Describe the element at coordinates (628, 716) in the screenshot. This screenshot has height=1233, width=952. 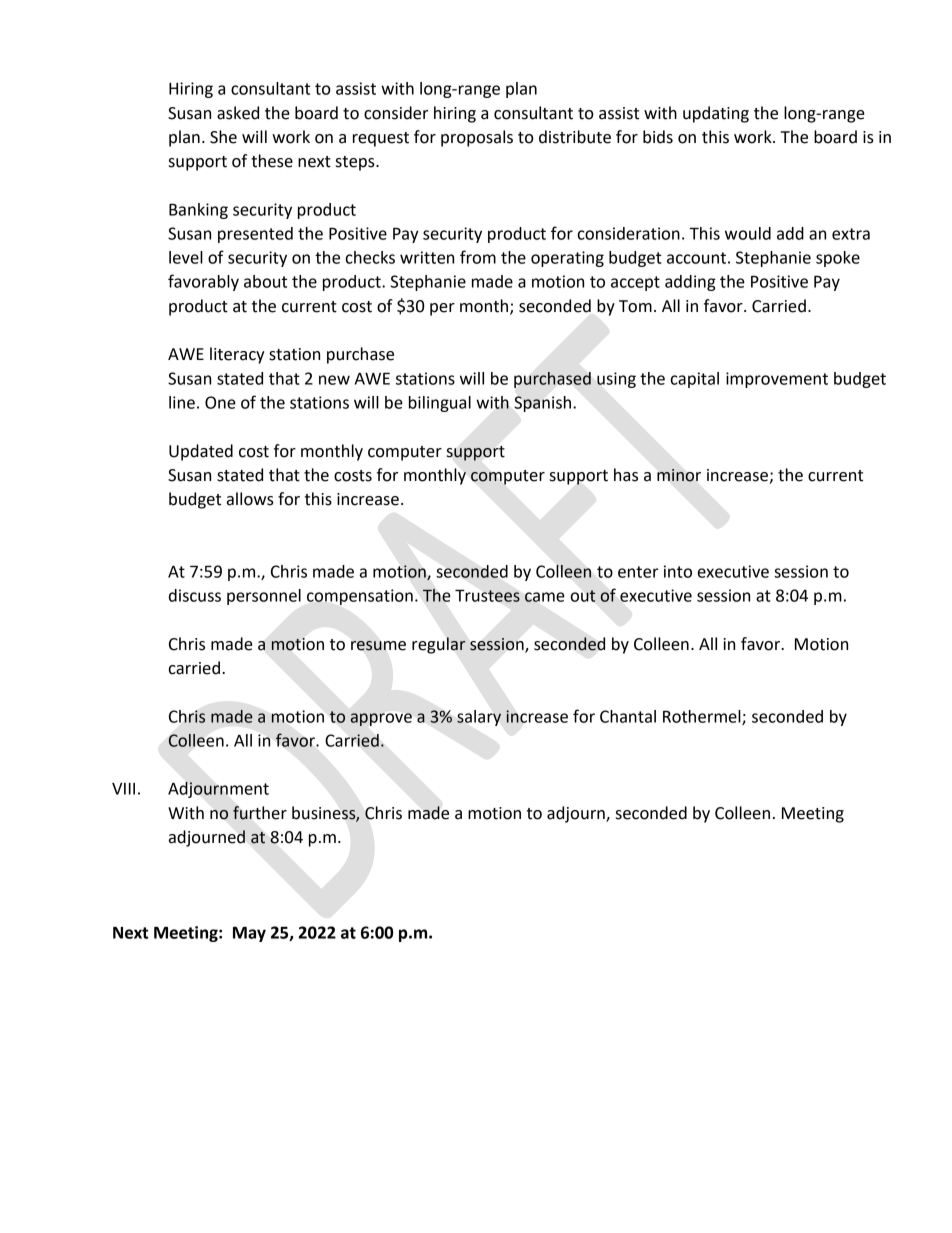
I see `Chantal` at that location.
